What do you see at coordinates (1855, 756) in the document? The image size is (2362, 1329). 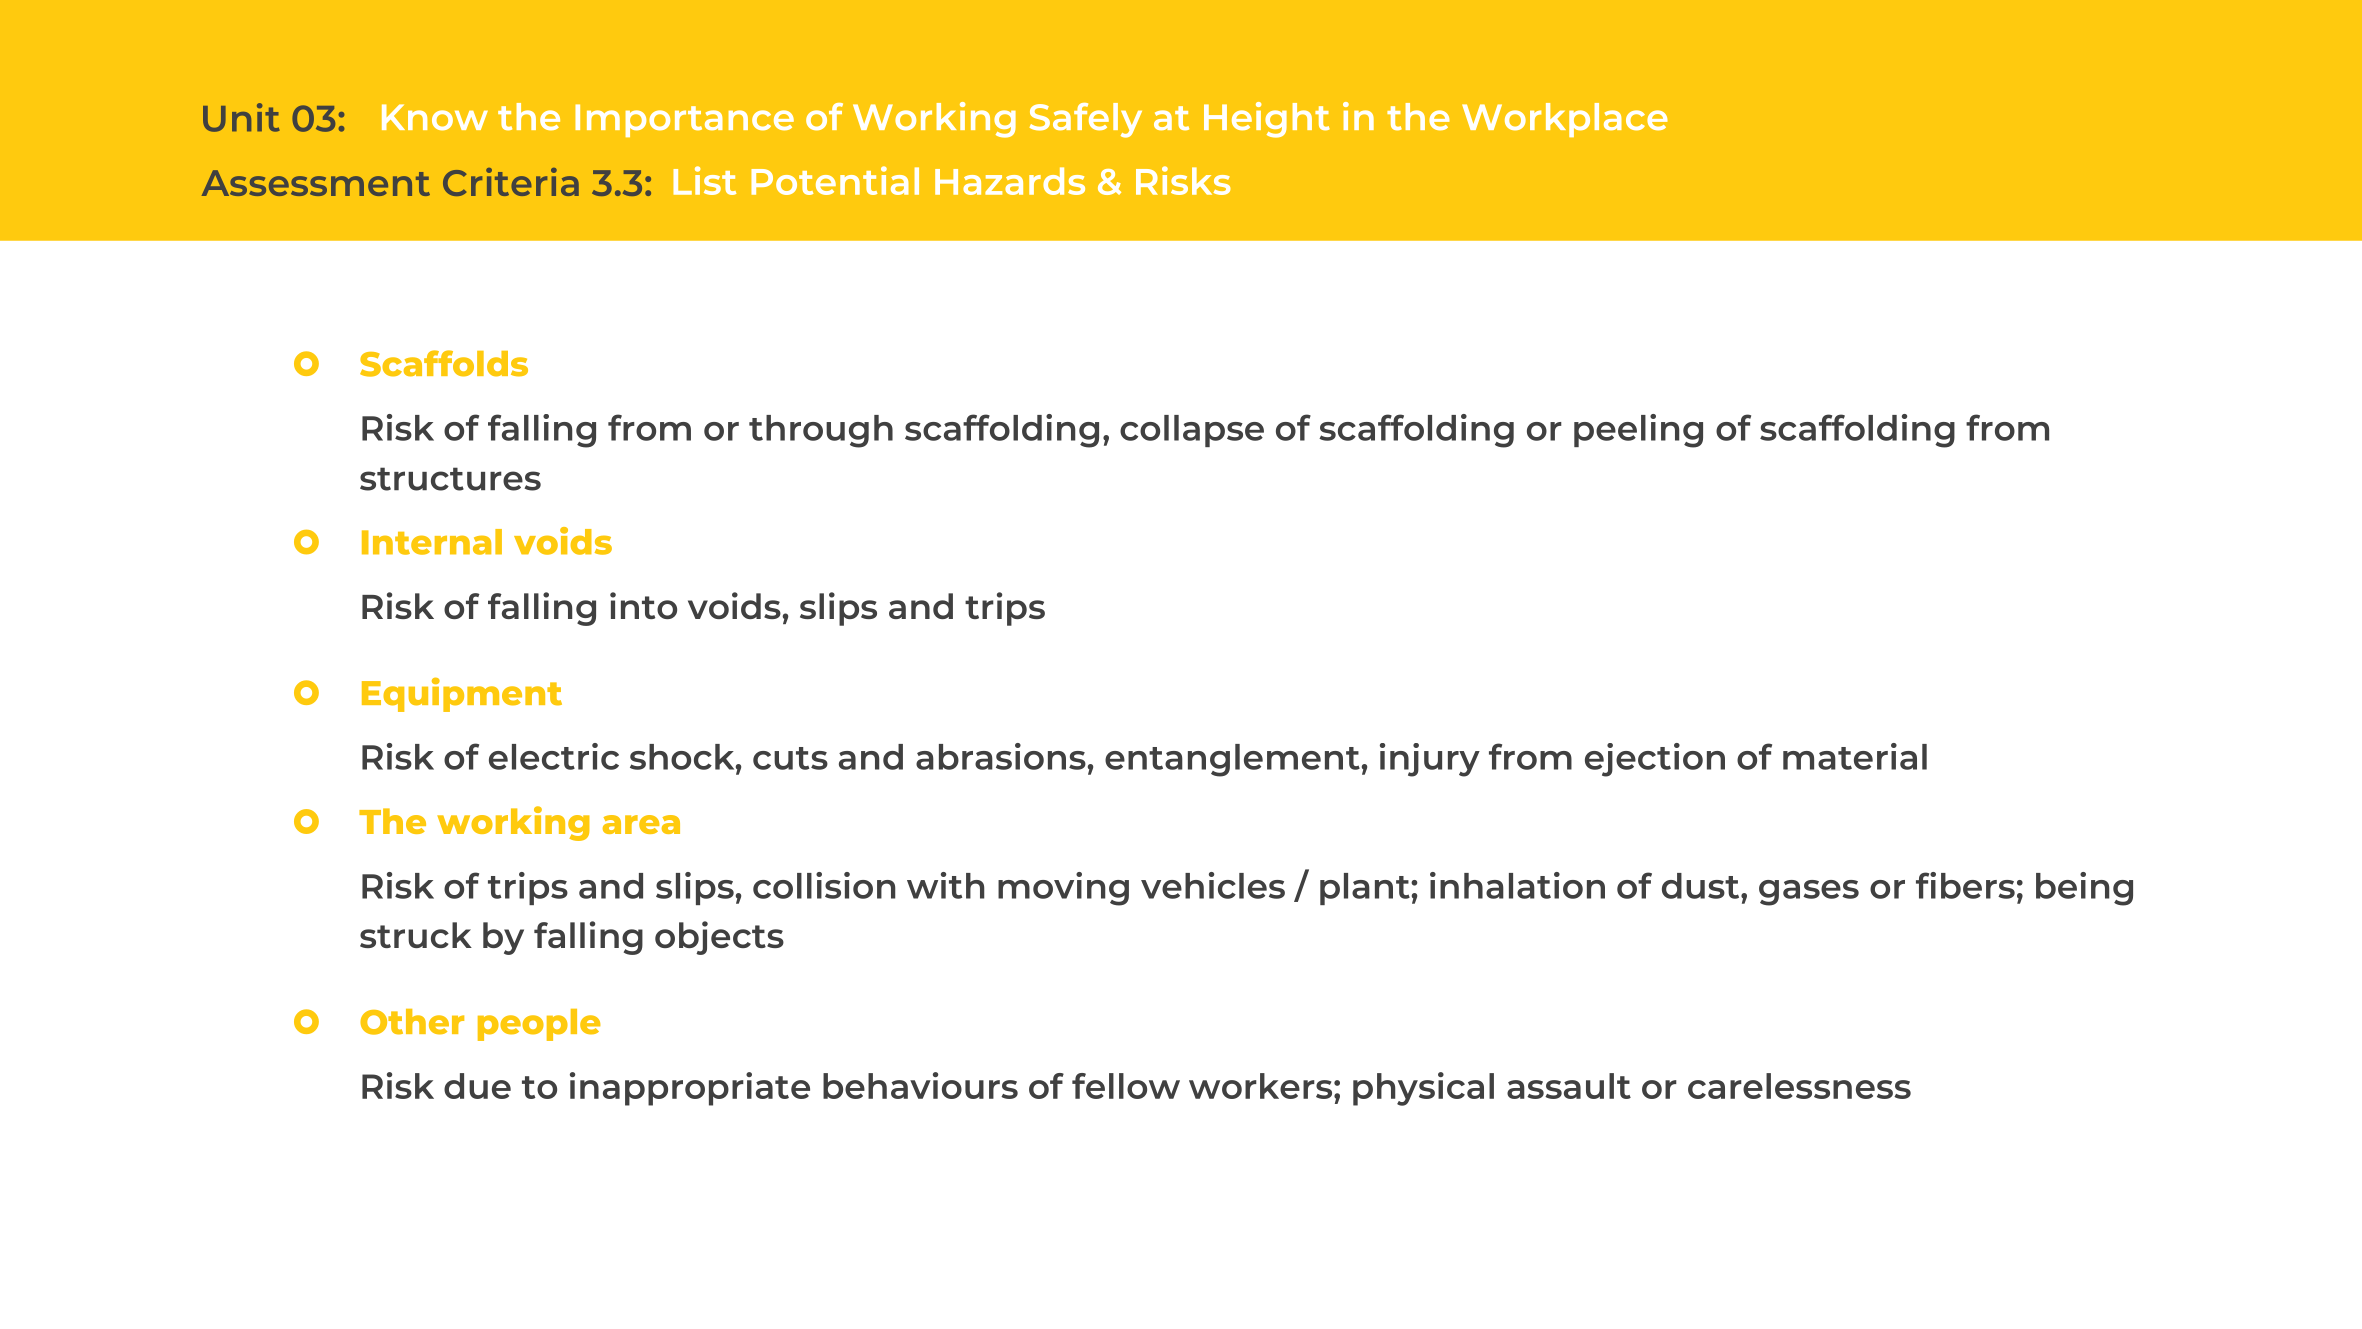 I see `material` at bounding box center [1855, 756].
